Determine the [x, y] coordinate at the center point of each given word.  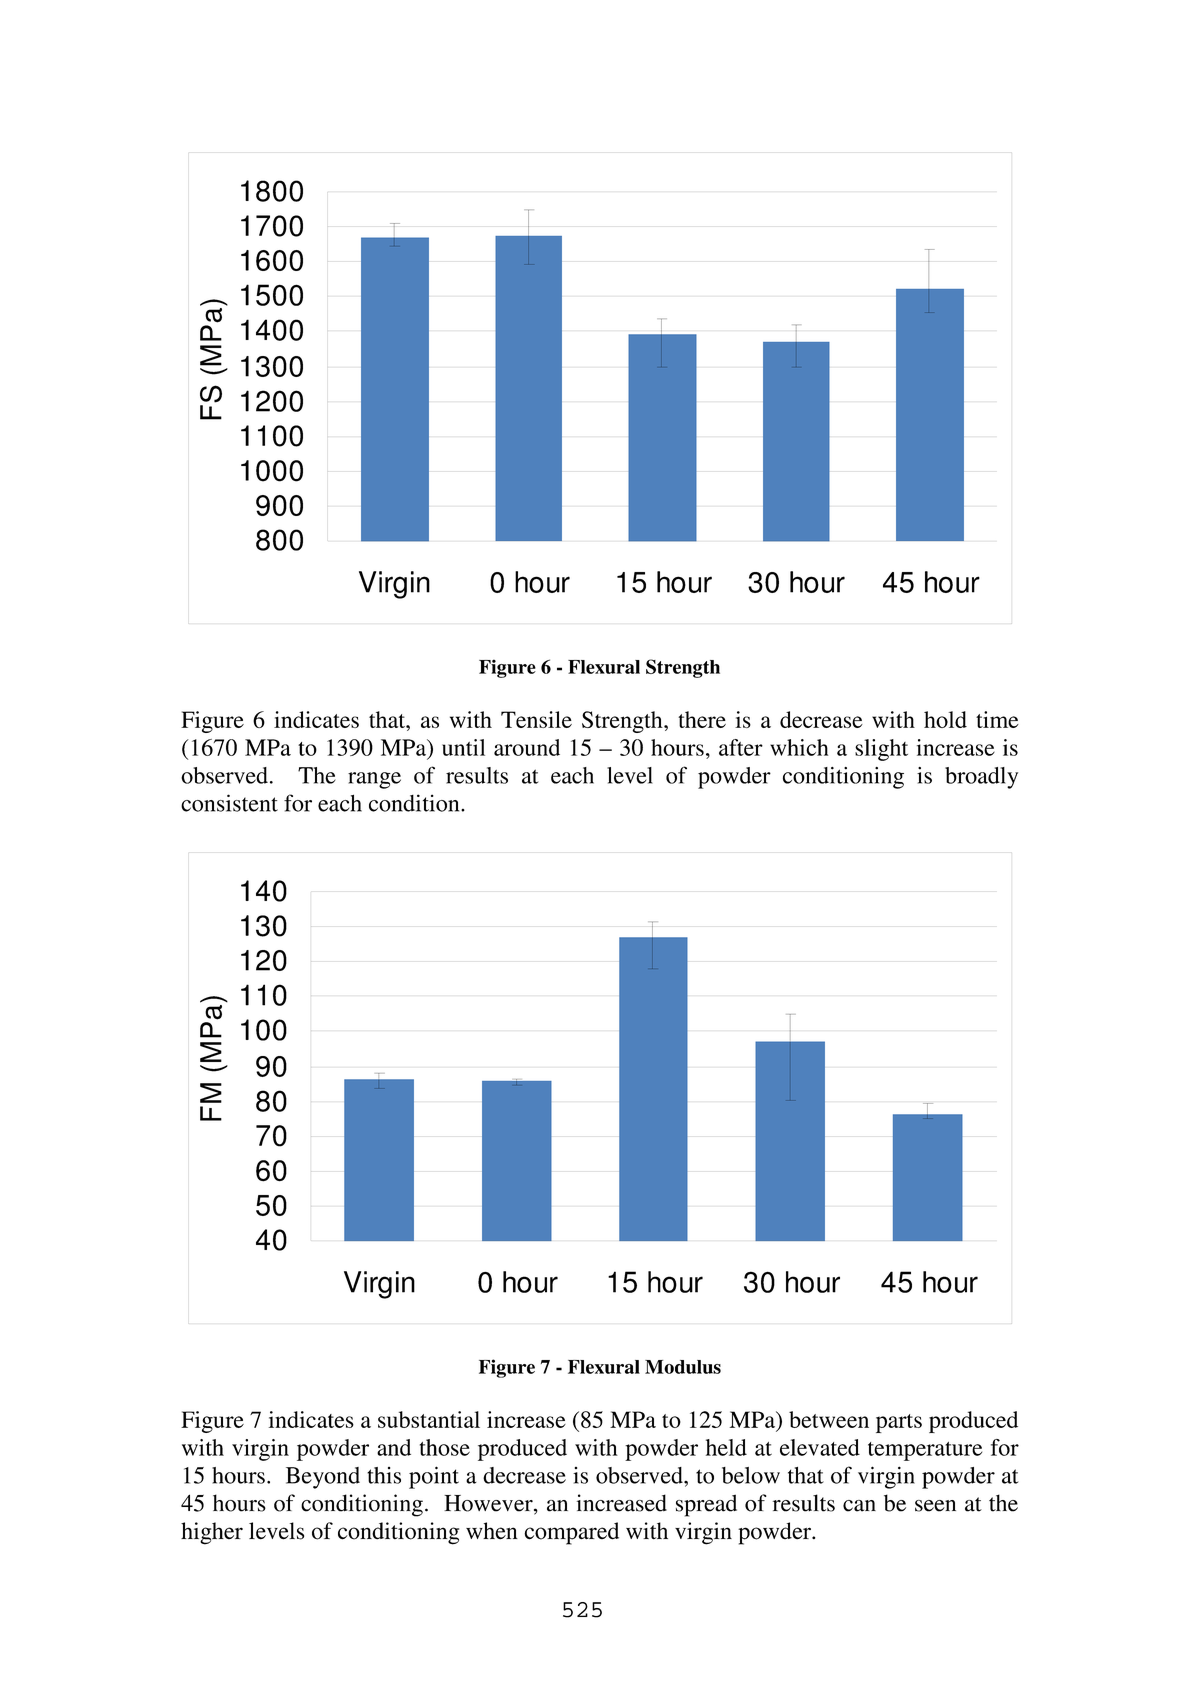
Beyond [323, 1478]
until [463, 747]
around [527, 747]
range [374, 780]
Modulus [683, 1367]
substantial [429, 1419]
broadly [981, 778]
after [741, 747]
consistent [229, 803]
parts [899, 1423]
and [394, 1447]
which [799, 747]
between [829, 1419]
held [726, 1447]
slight [881, 750]
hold [945, 719]
